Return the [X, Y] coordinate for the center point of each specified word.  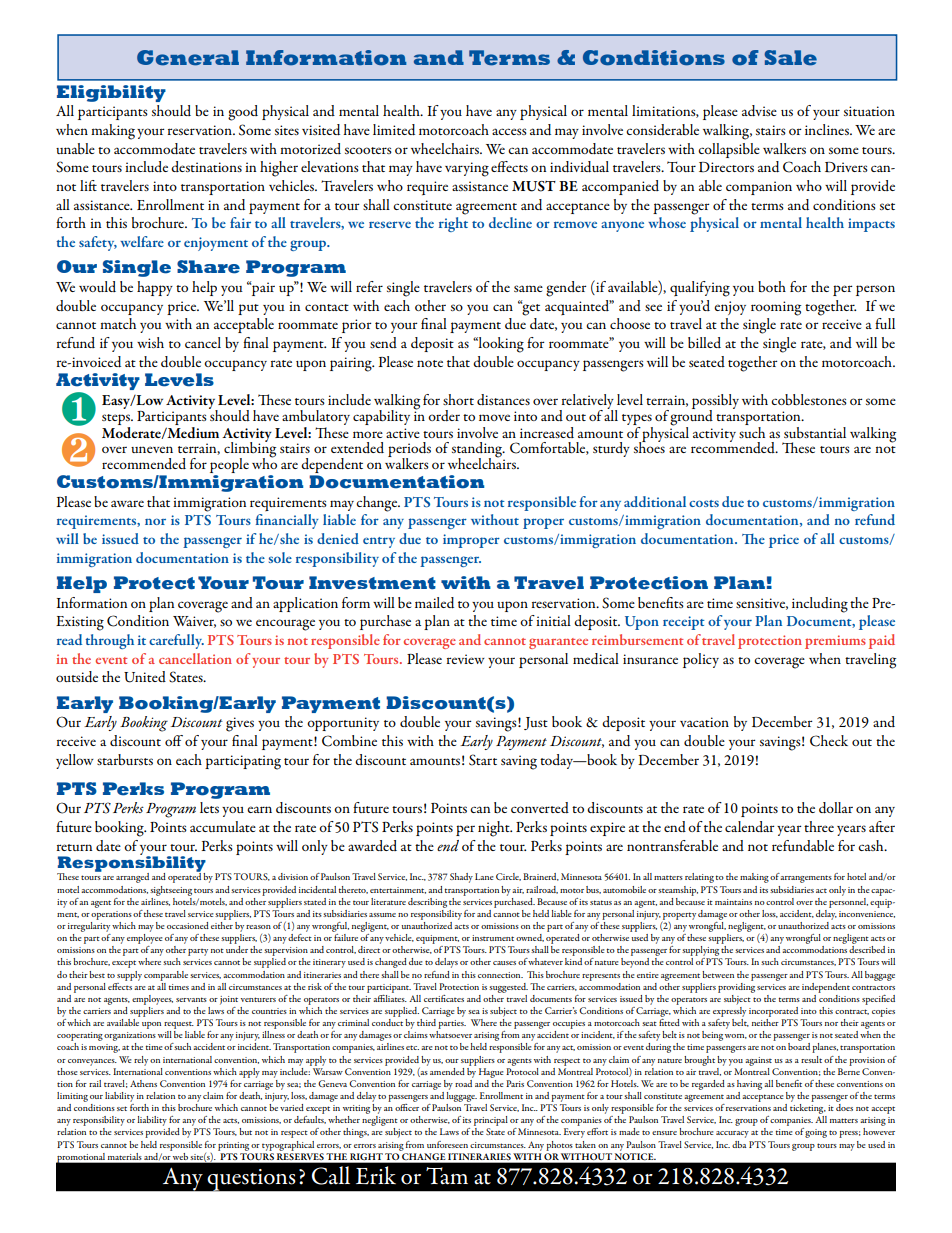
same [528, 288]
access [509, 131]
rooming [776, 308]
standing [478, 451]
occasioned [188, 925]
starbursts [125, 759]
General [188, 58]
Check [829, 741]
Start [483, 760]
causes [504, 963]
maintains [733, 902]
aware [127, 503]
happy [155, 288]
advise [759, 110]
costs [704, 503]
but [245, 1131]
